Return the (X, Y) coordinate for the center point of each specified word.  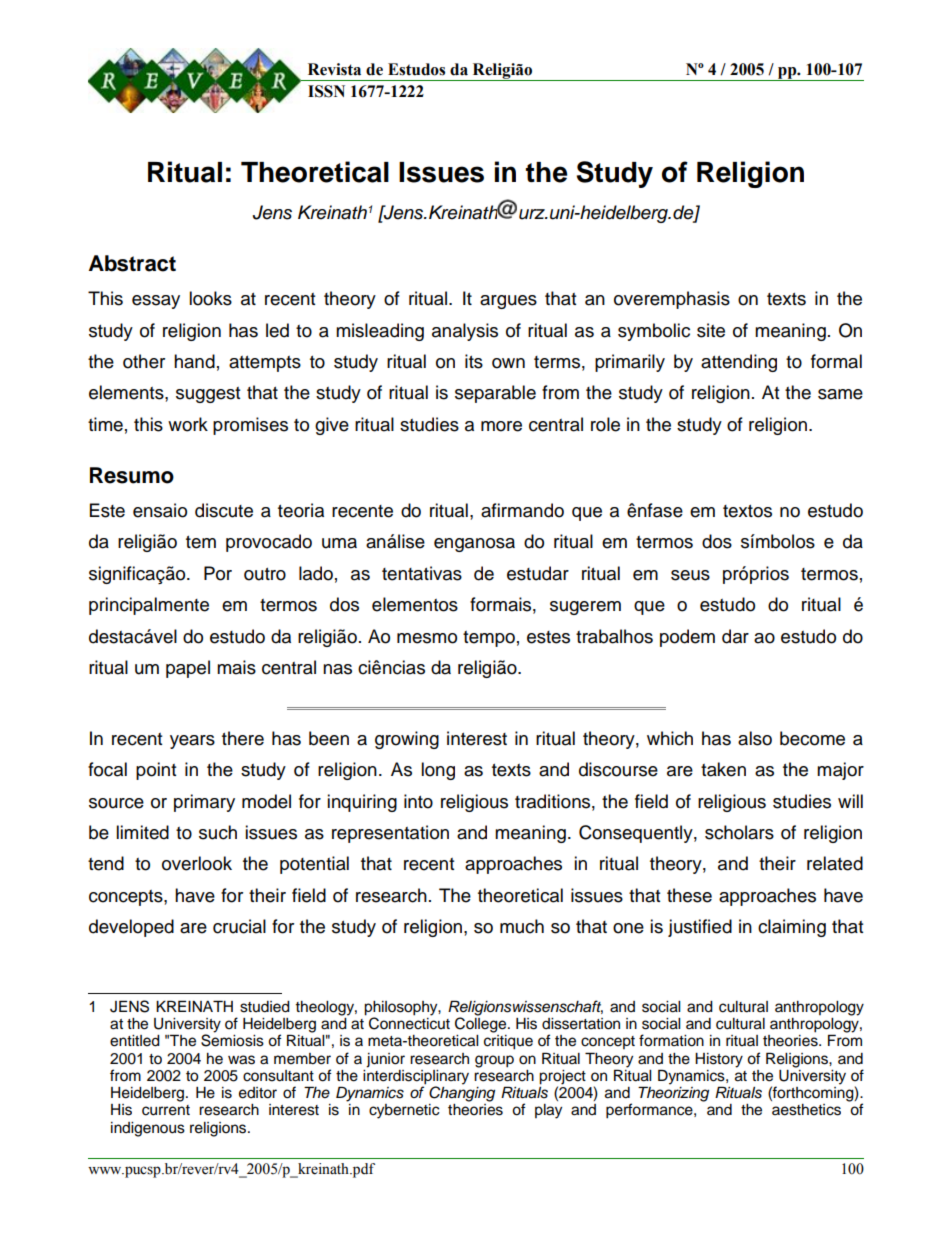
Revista (334, 69)
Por (218, 573)
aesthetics (806, 1110)
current (166, 1110)
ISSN (326, 91)
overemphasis (672, 300)
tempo (489, 639)
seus (690, 575)
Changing (462, 1093)
